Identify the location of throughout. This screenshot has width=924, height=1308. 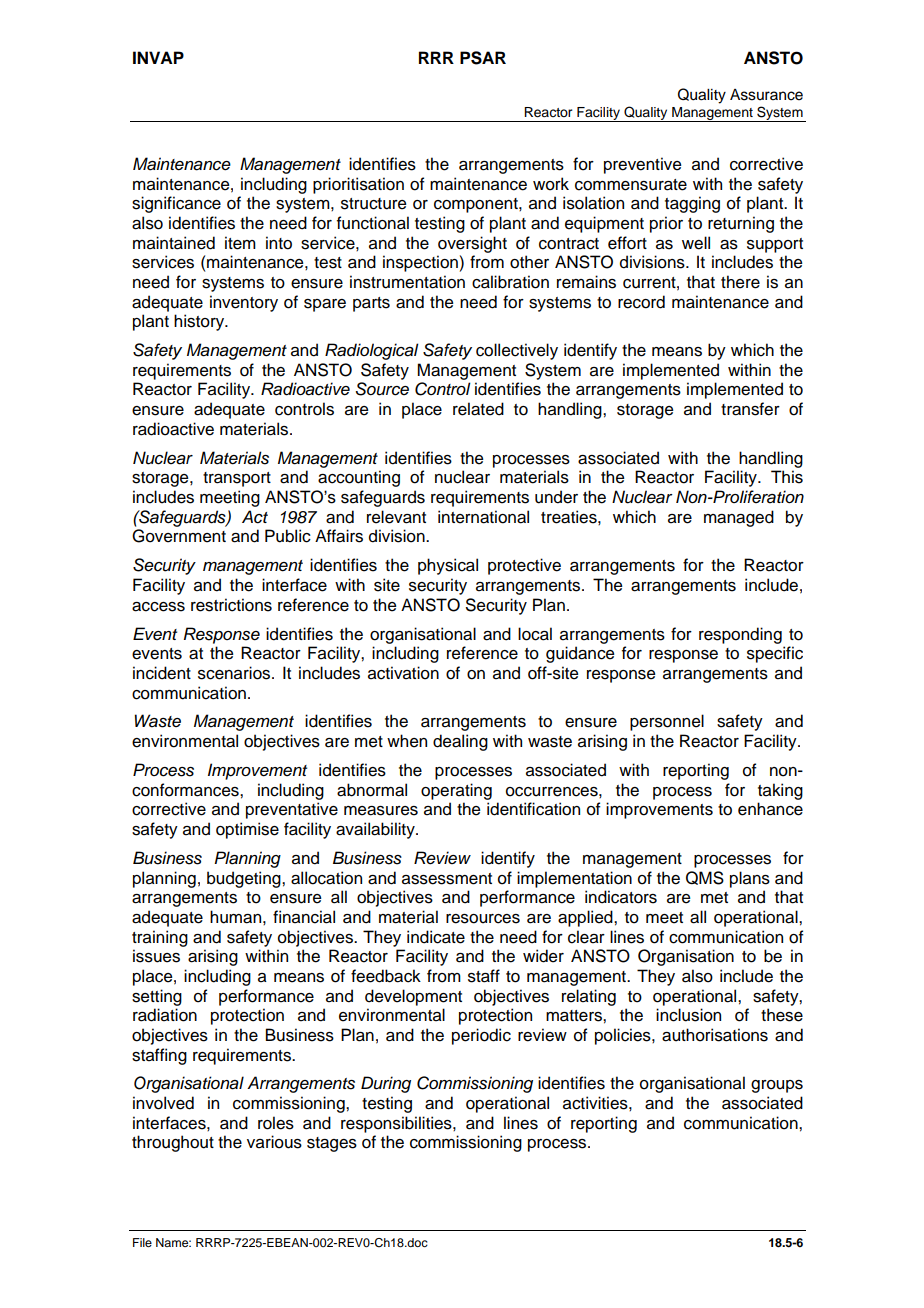
(173, 1143).
